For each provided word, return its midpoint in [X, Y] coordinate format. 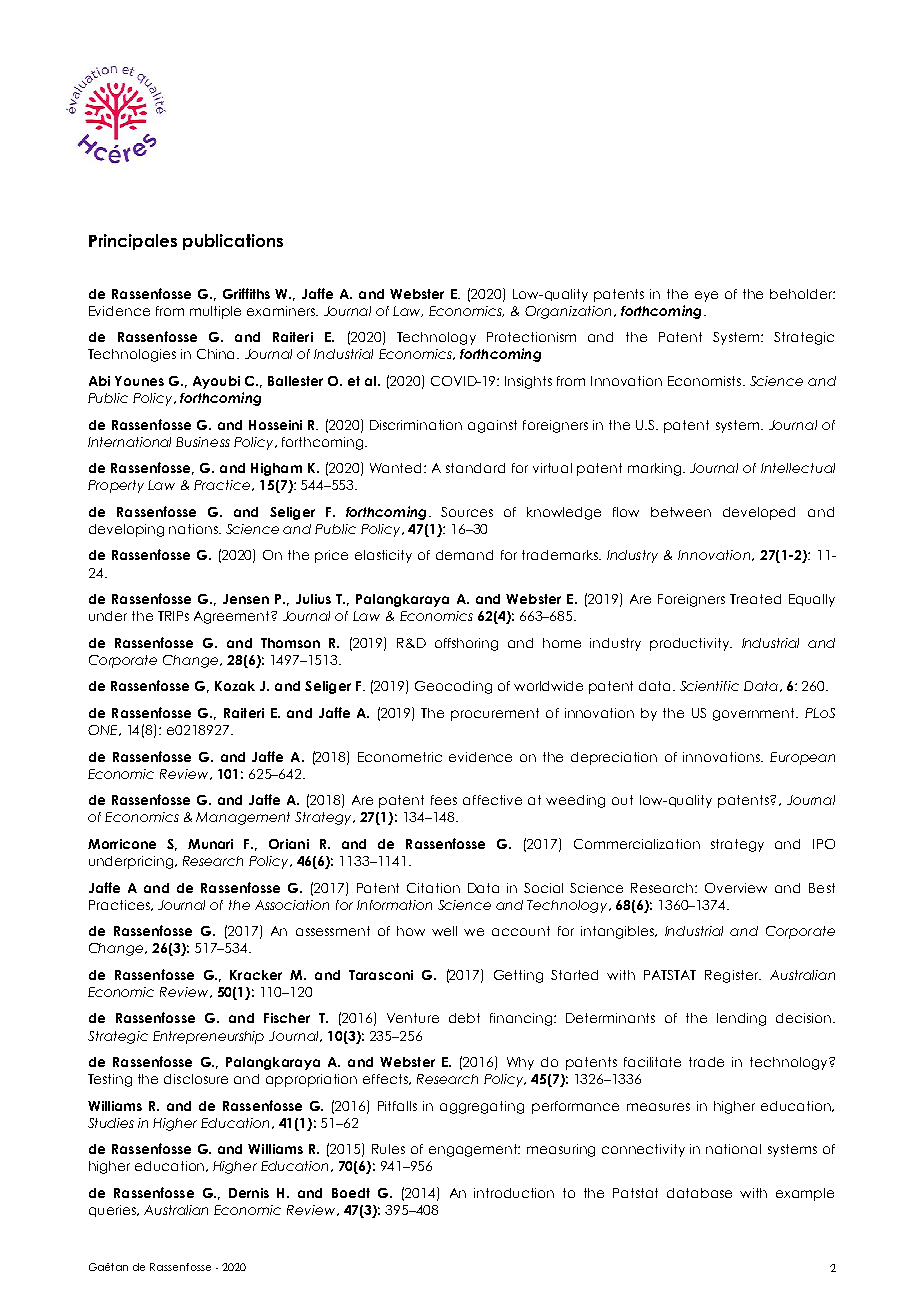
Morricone [122, 844]
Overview [736, 888]
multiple [215, 312]
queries [114, 1211]
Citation [433, 888]
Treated [755, 599]
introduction [514, 1193]
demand [464, 555]
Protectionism [531, 337]
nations [194, 529]
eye [706, 296]
